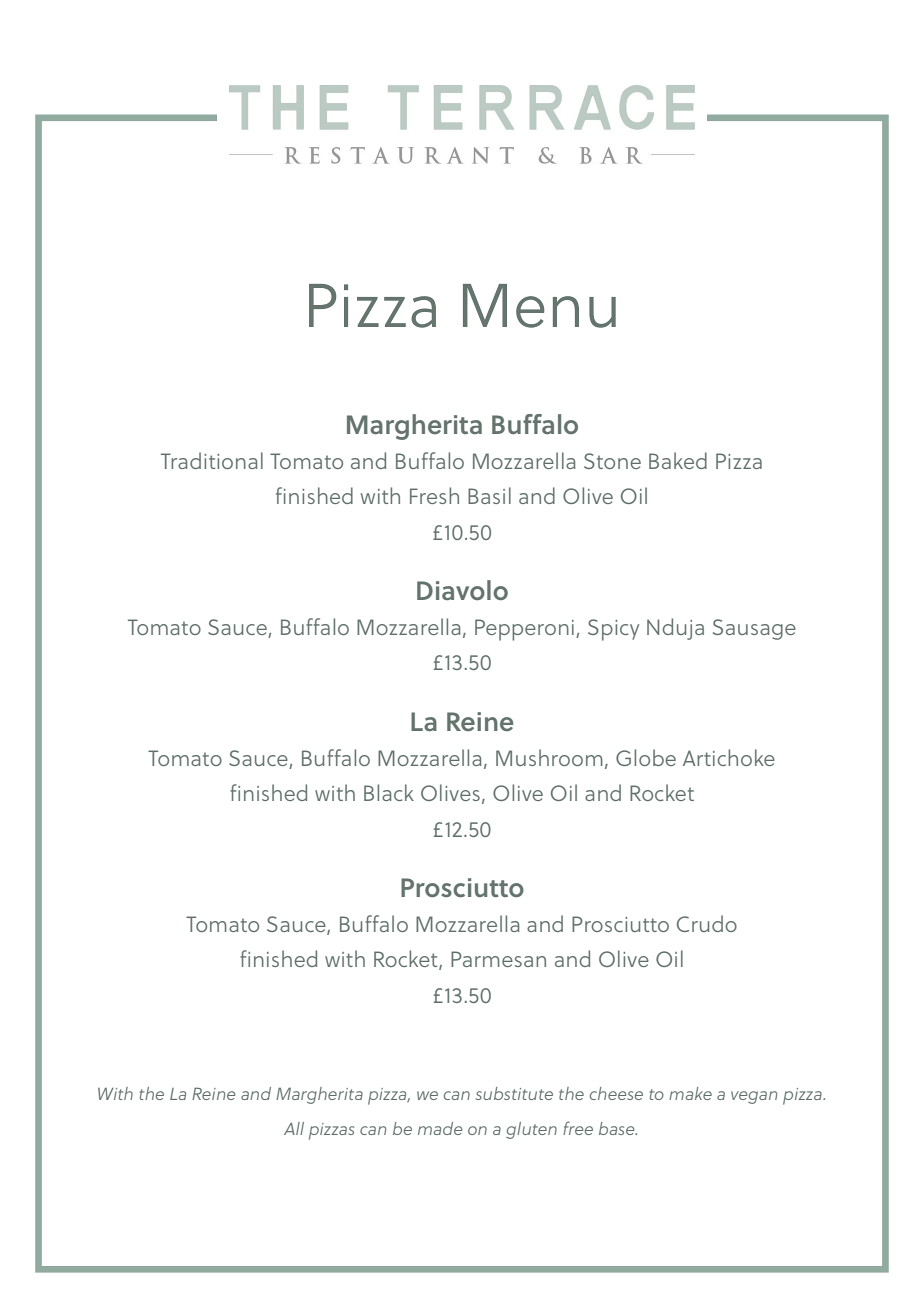 Image resolution: width=924 pixels, height=1311 pixels. Describe the element at coordinates (690, 1093) in the image. I see `make` at that location.
